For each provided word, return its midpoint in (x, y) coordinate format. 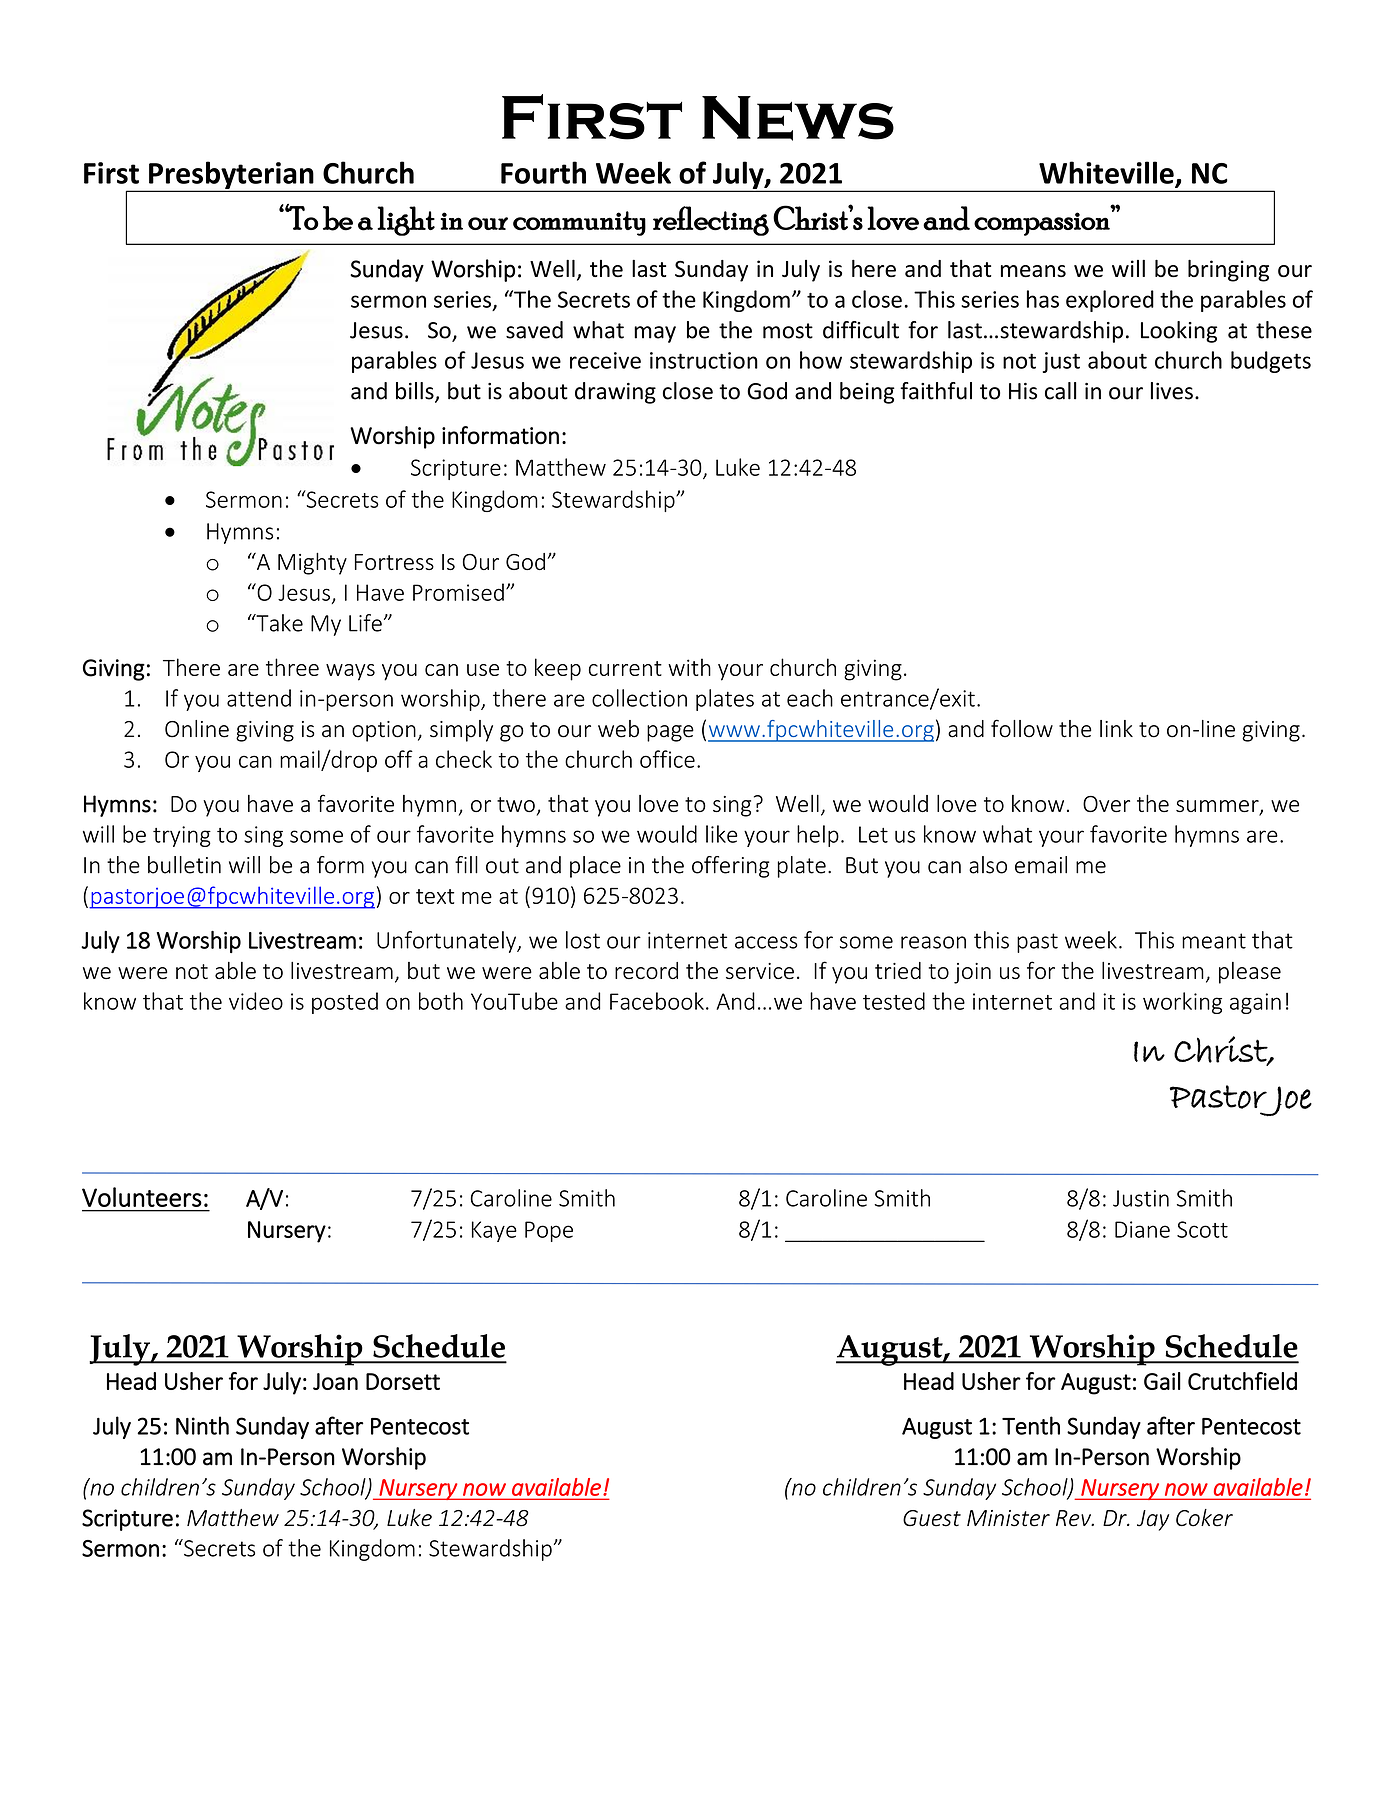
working (1182, 1003)
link (1116, 728)
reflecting (711, 221)
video (256, 1001)
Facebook (657, 1001)
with (689, 667)
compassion (1042, 224)
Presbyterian (231, 176)
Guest (932, 1518)
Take (278, 623)
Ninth (202, 1425)
